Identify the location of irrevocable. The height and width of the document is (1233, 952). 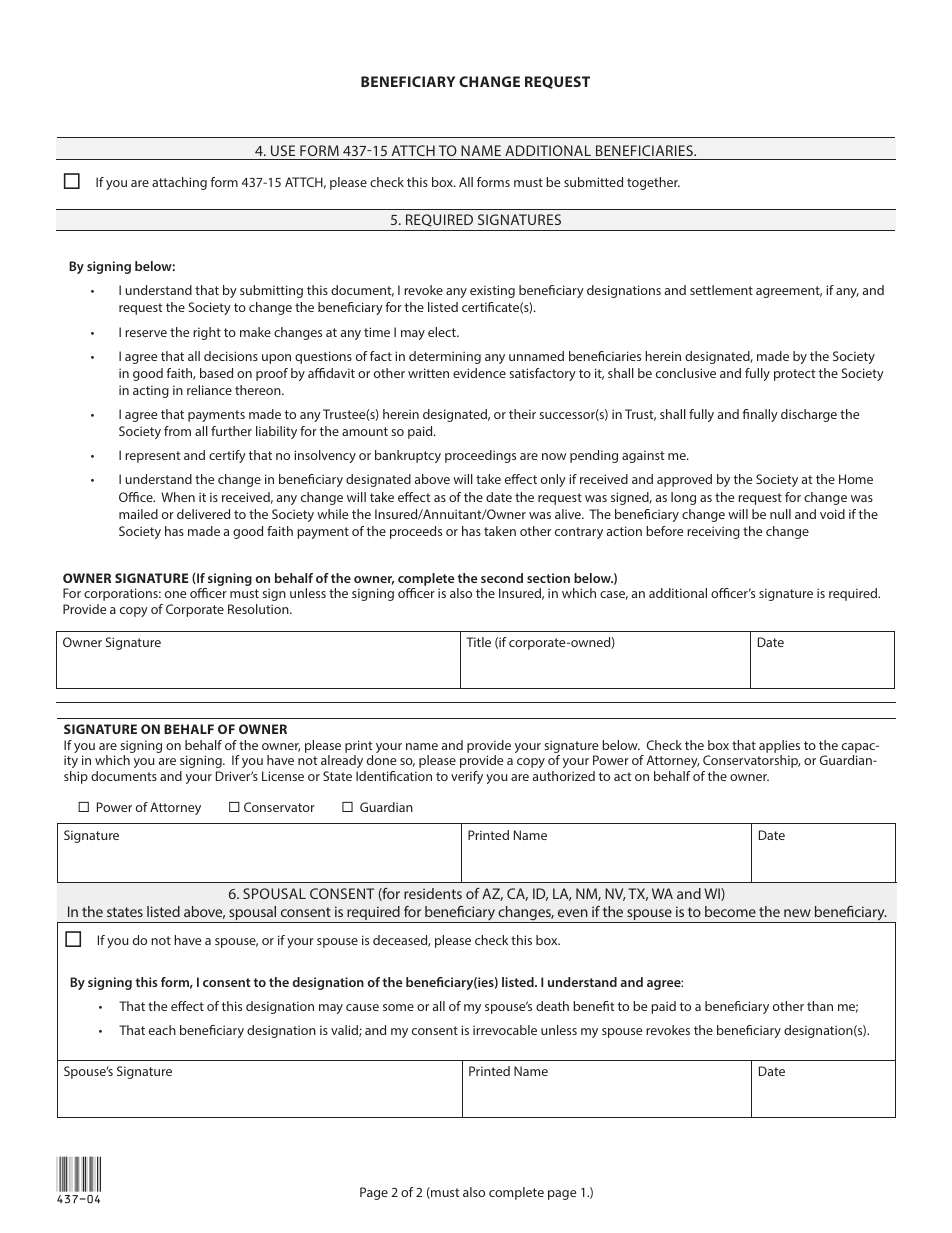
(505, 1030).
